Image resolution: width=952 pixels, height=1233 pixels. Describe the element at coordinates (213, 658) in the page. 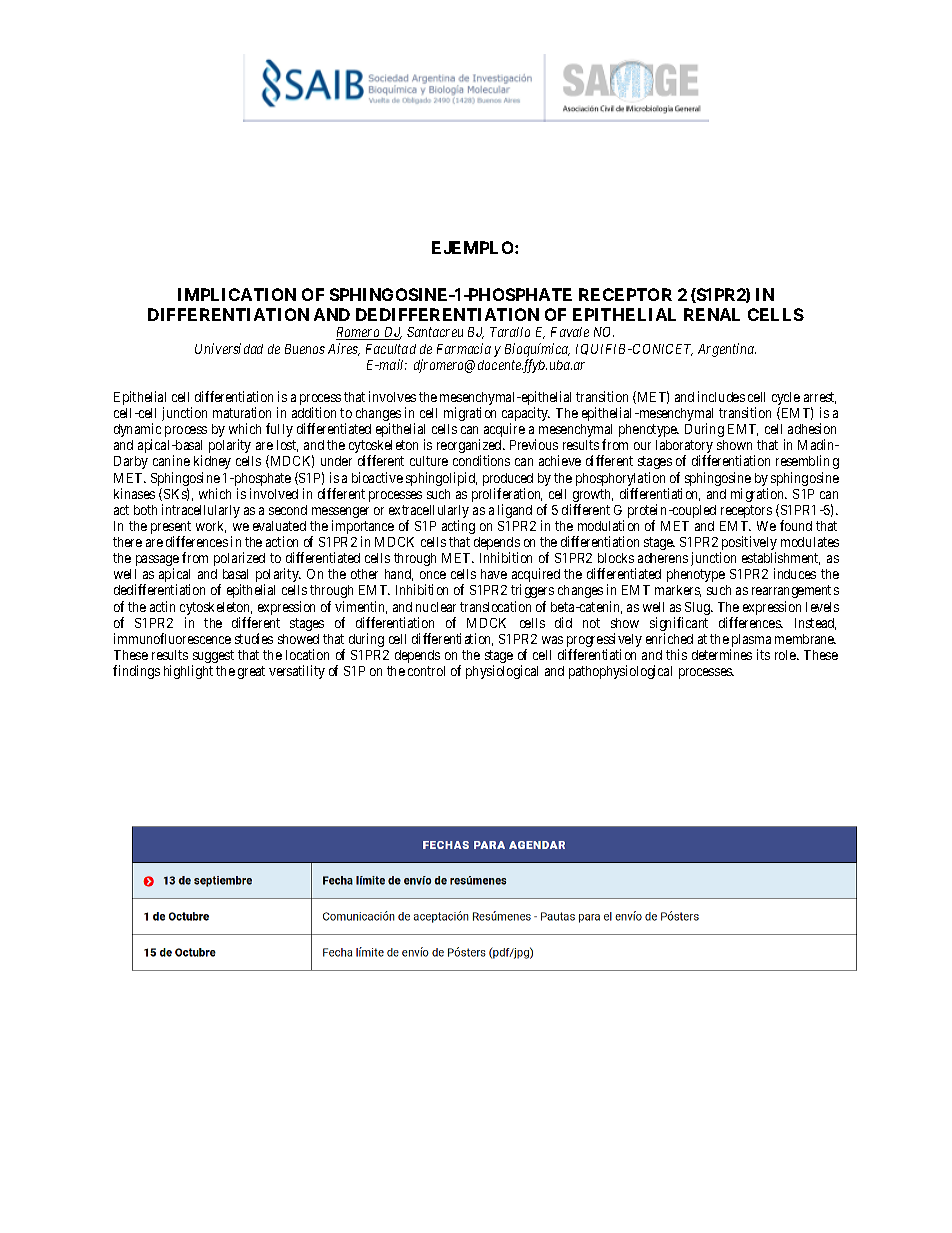

I see `suggest` at that location.
